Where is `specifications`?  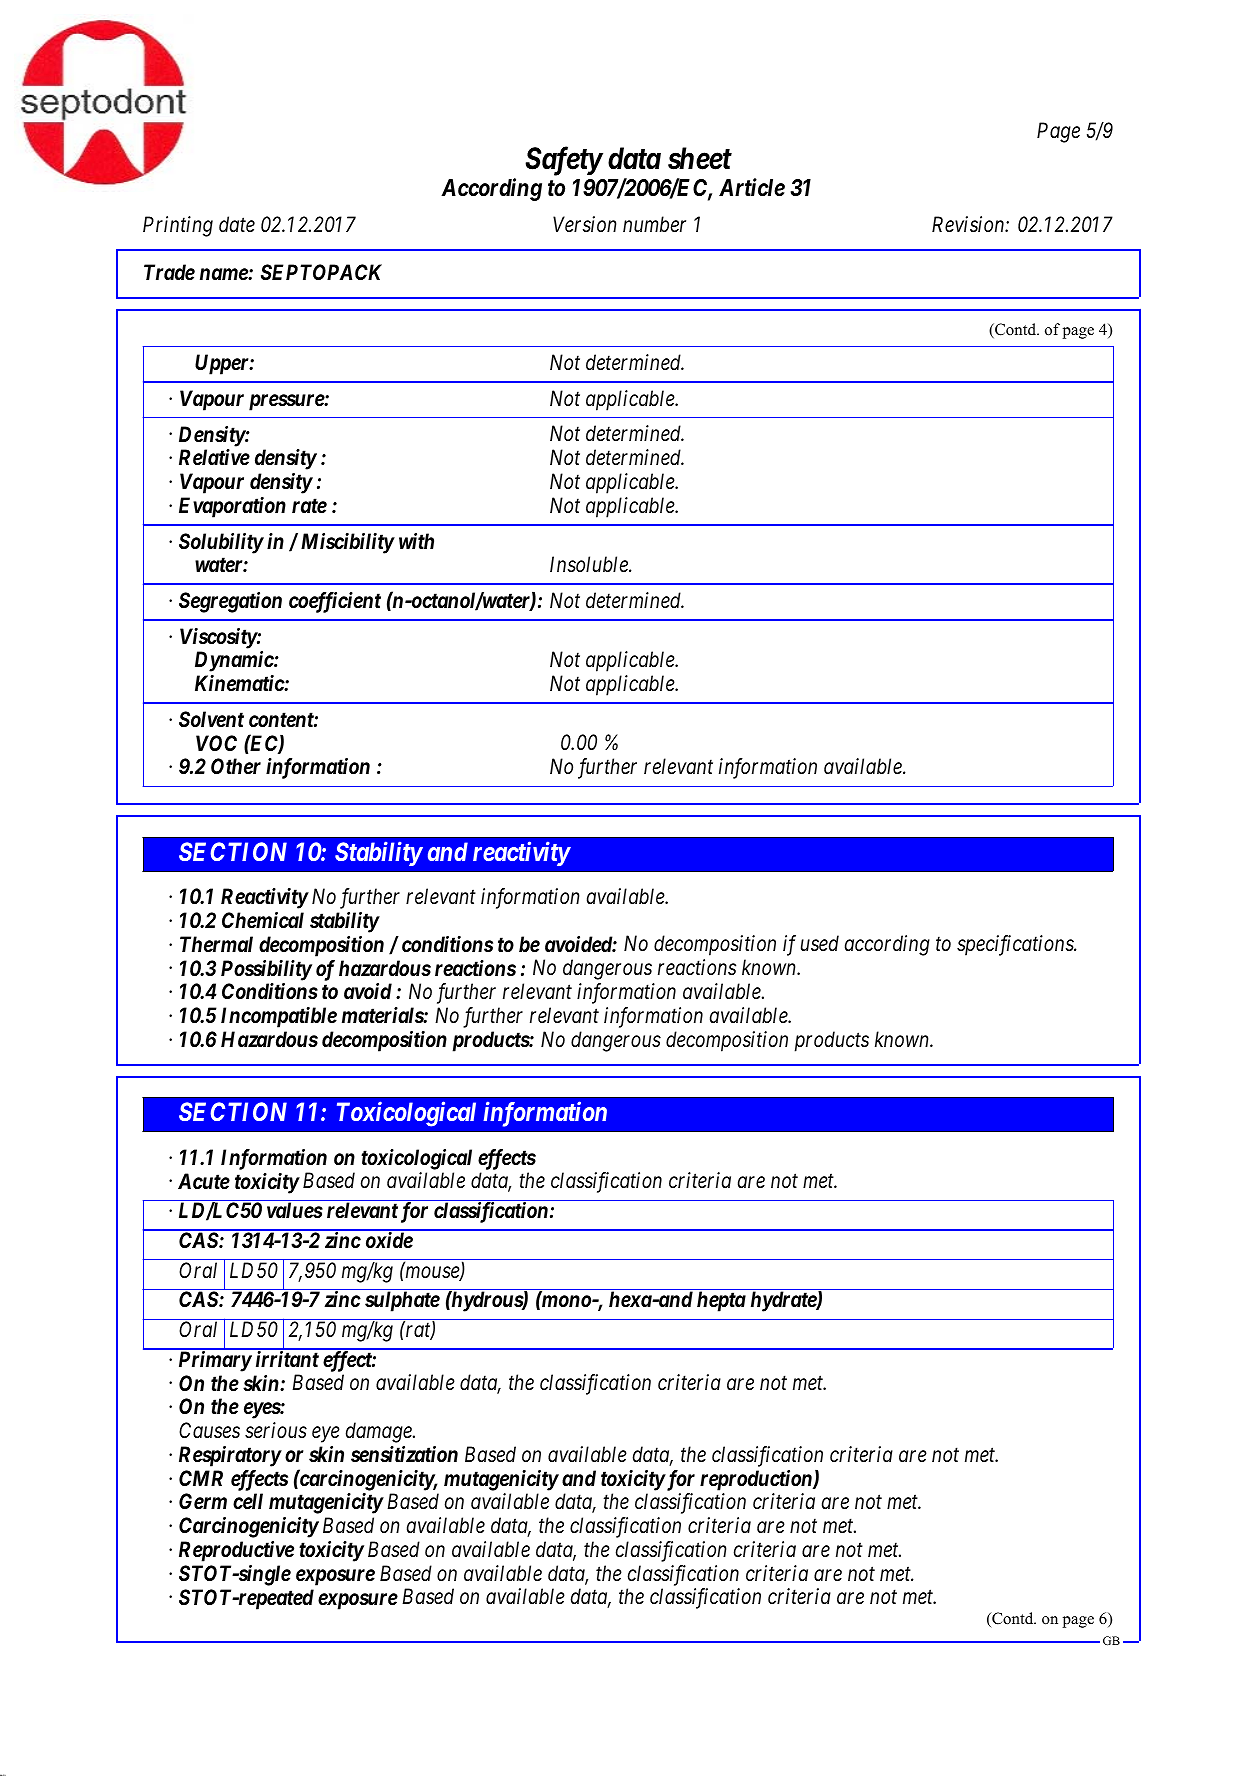 specifications is located at coordinates (1016, 945).
